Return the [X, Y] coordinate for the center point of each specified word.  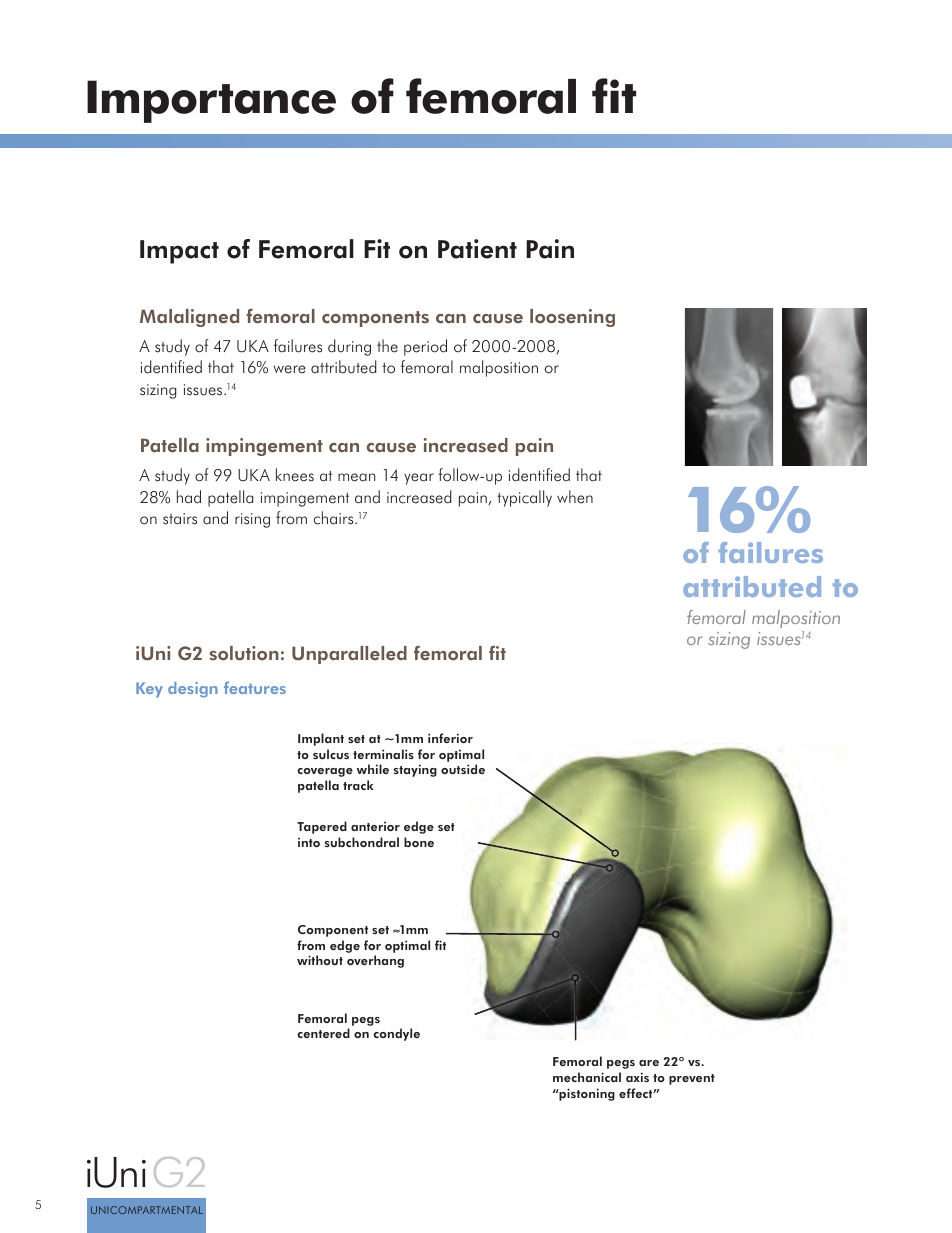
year [419, 479]
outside [463, 769]
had [189, 497]
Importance [211, 101]
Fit [377, 248]
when [575, 497]
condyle [397, 1034]
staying [415, 770]
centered [324, 1033]
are [649, 1063]
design [193, 690]
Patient [477, 249]
